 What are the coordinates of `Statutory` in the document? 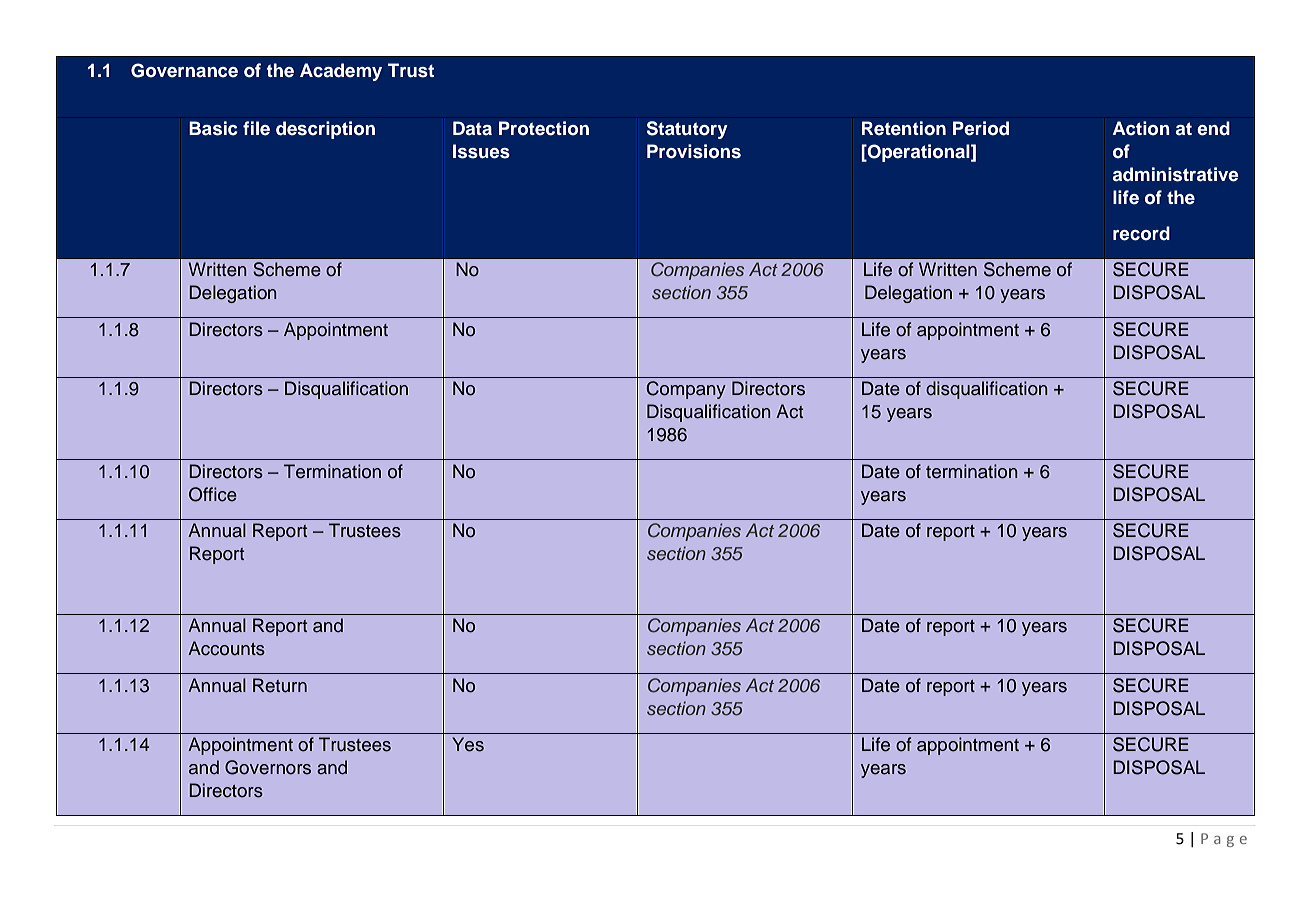 It's located at (687, 130).
